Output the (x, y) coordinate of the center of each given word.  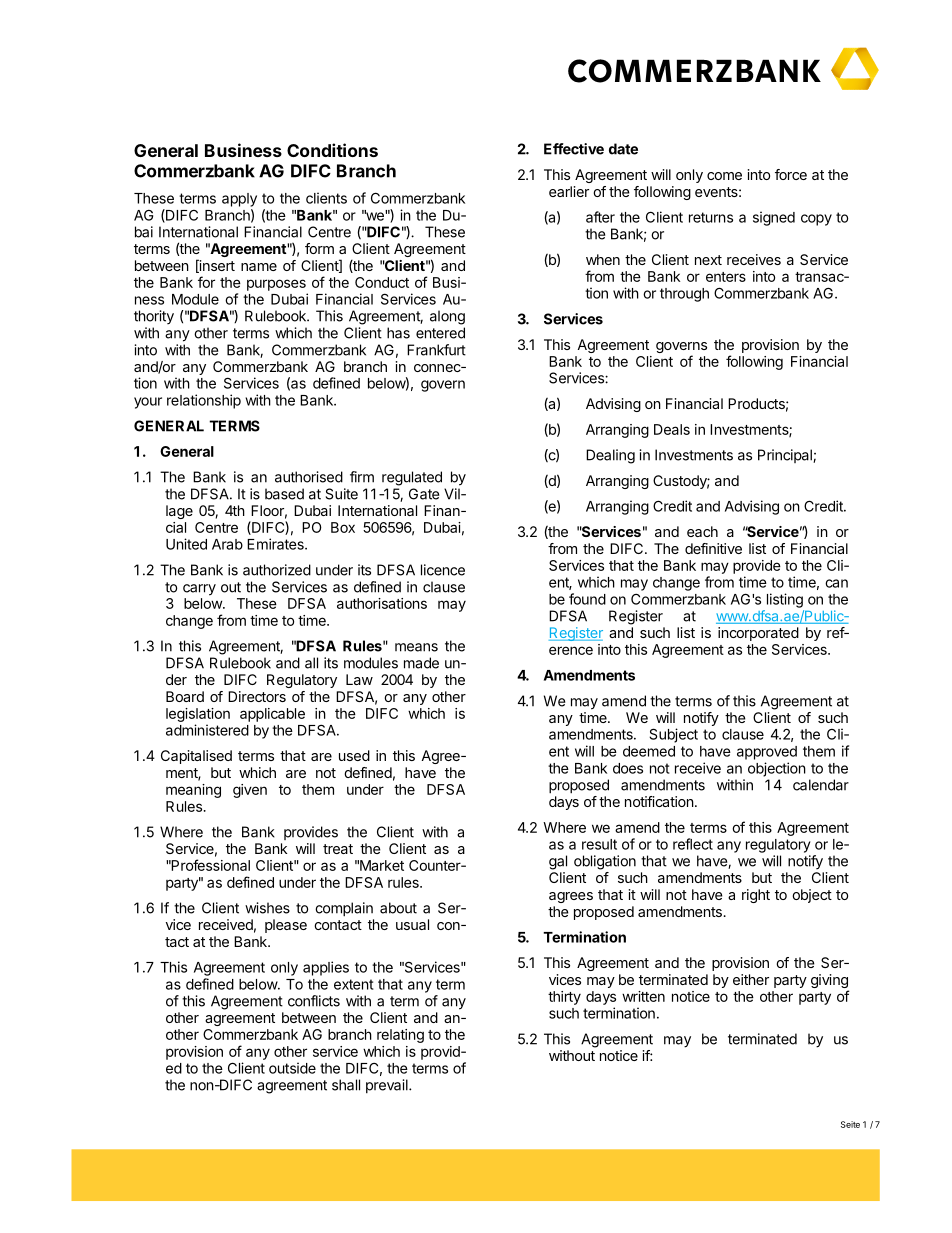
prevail (388, 1086)
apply (239, 200)
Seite (850, 1124)
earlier (569, 191)
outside (292, 1068)
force (791, 174)
